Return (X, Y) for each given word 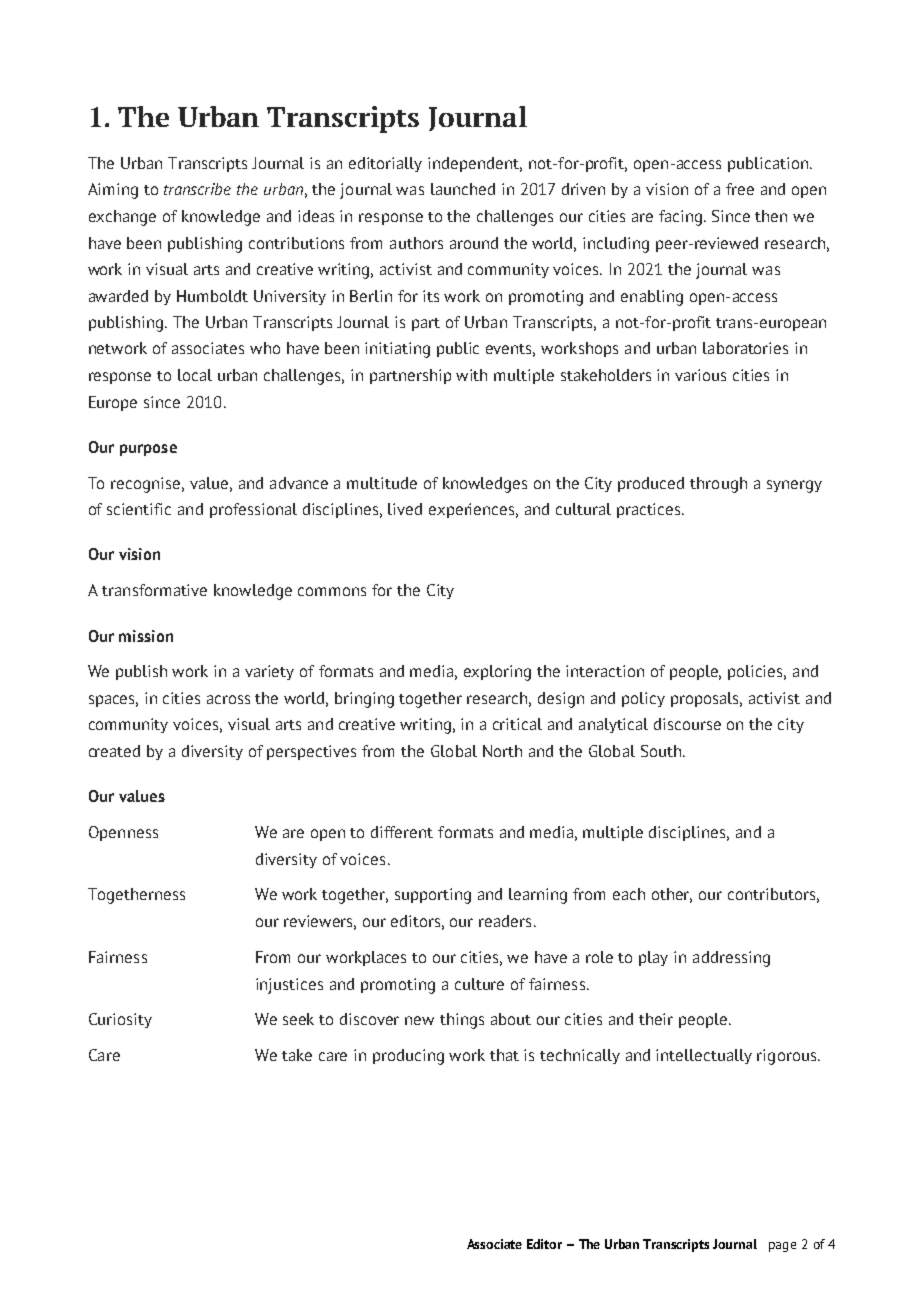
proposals (706, 699)
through (718, 485)
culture (479, 984)
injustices (289, 986)
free (740, 189)
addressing (731, 959)
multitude (382, 483)
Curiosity (120, 1020)
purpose (148, 450)
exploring (497, 673)
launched (463, 189)
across (228, 699)
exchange (122, 218)
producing (408, 1057)
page (782, 1247)
